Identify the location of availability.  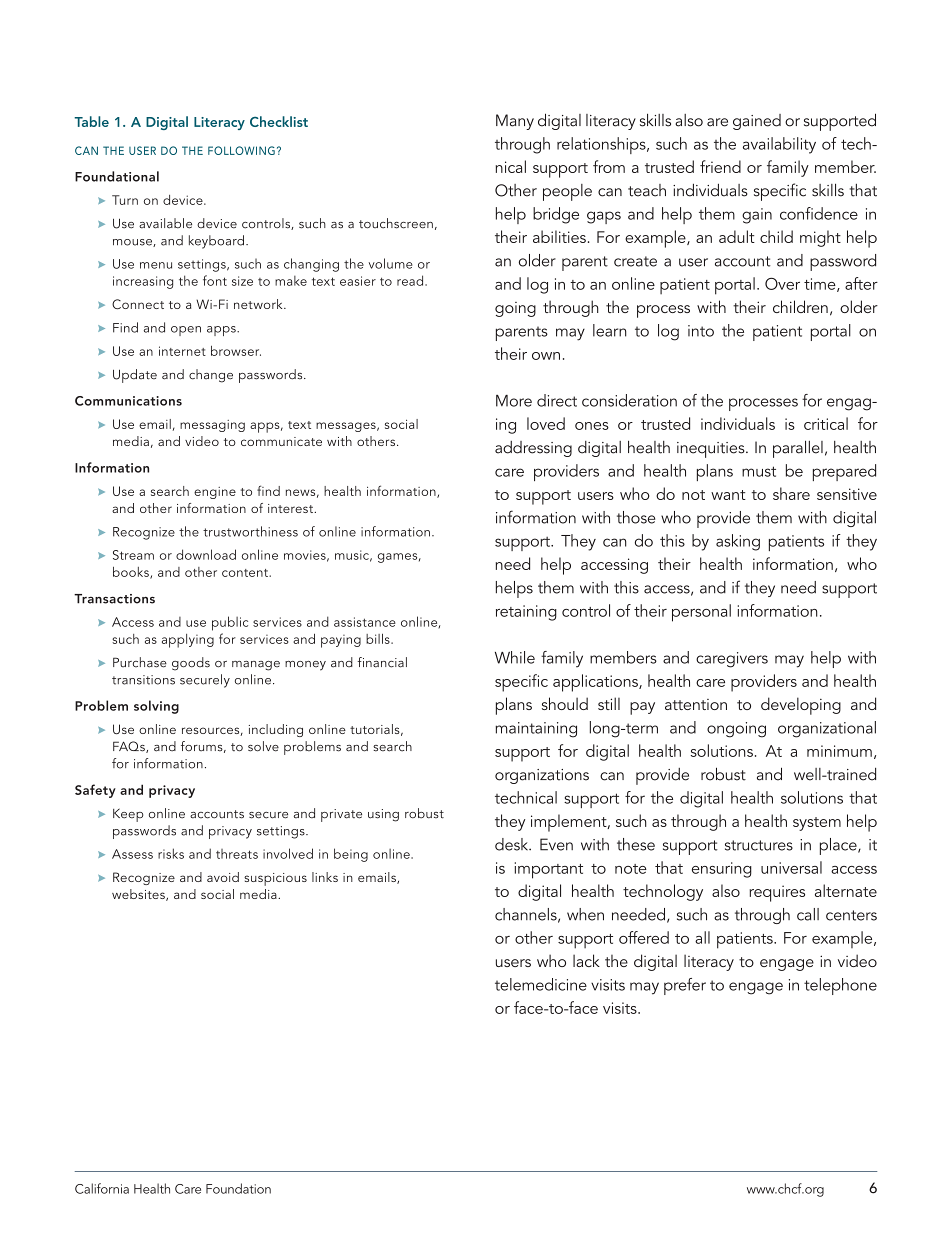
(779, 145).
